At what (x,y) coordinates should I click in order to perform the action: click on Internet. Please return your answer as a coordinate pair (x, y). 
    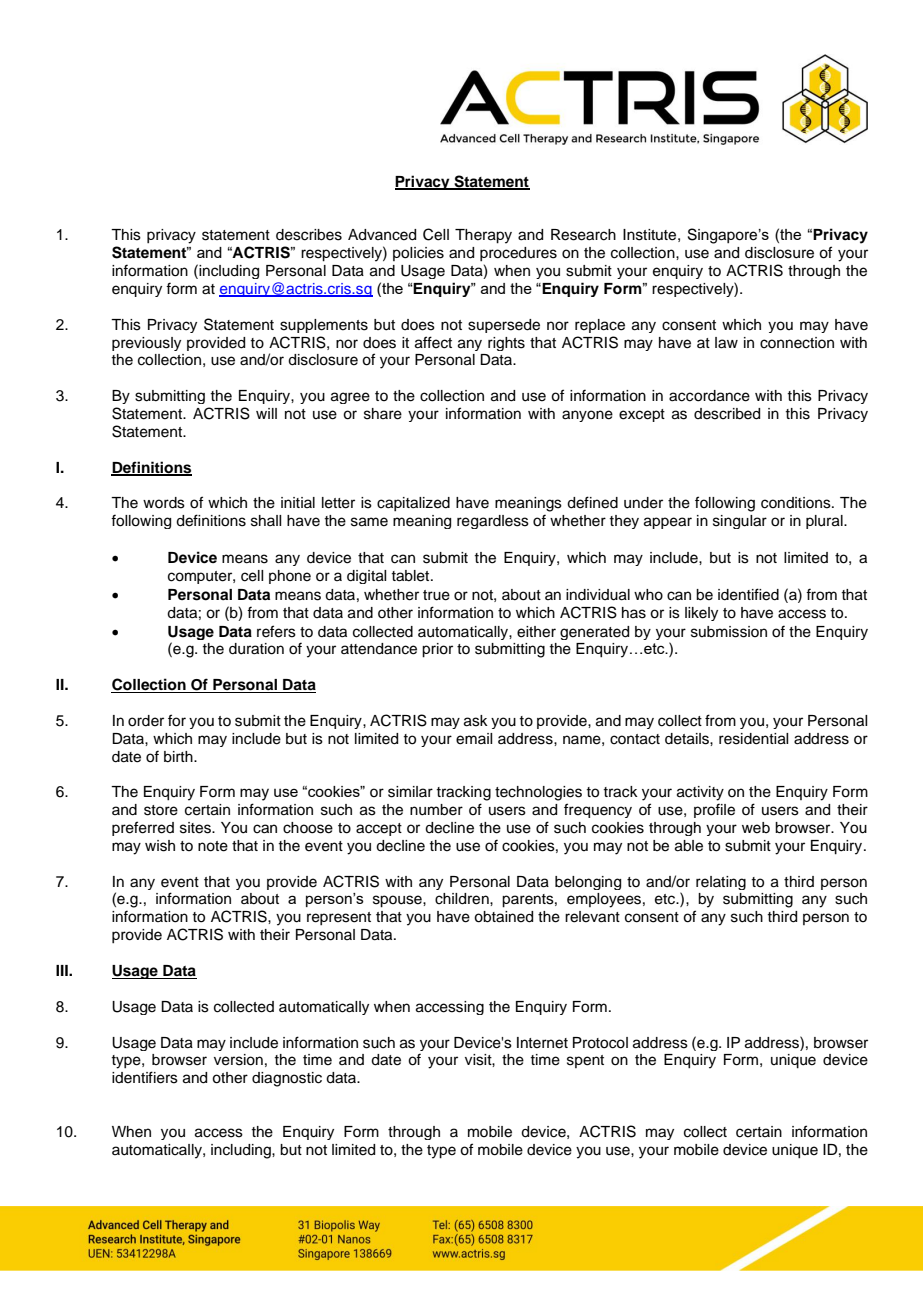
    Looking at the image, I should click on (542, 1043).
